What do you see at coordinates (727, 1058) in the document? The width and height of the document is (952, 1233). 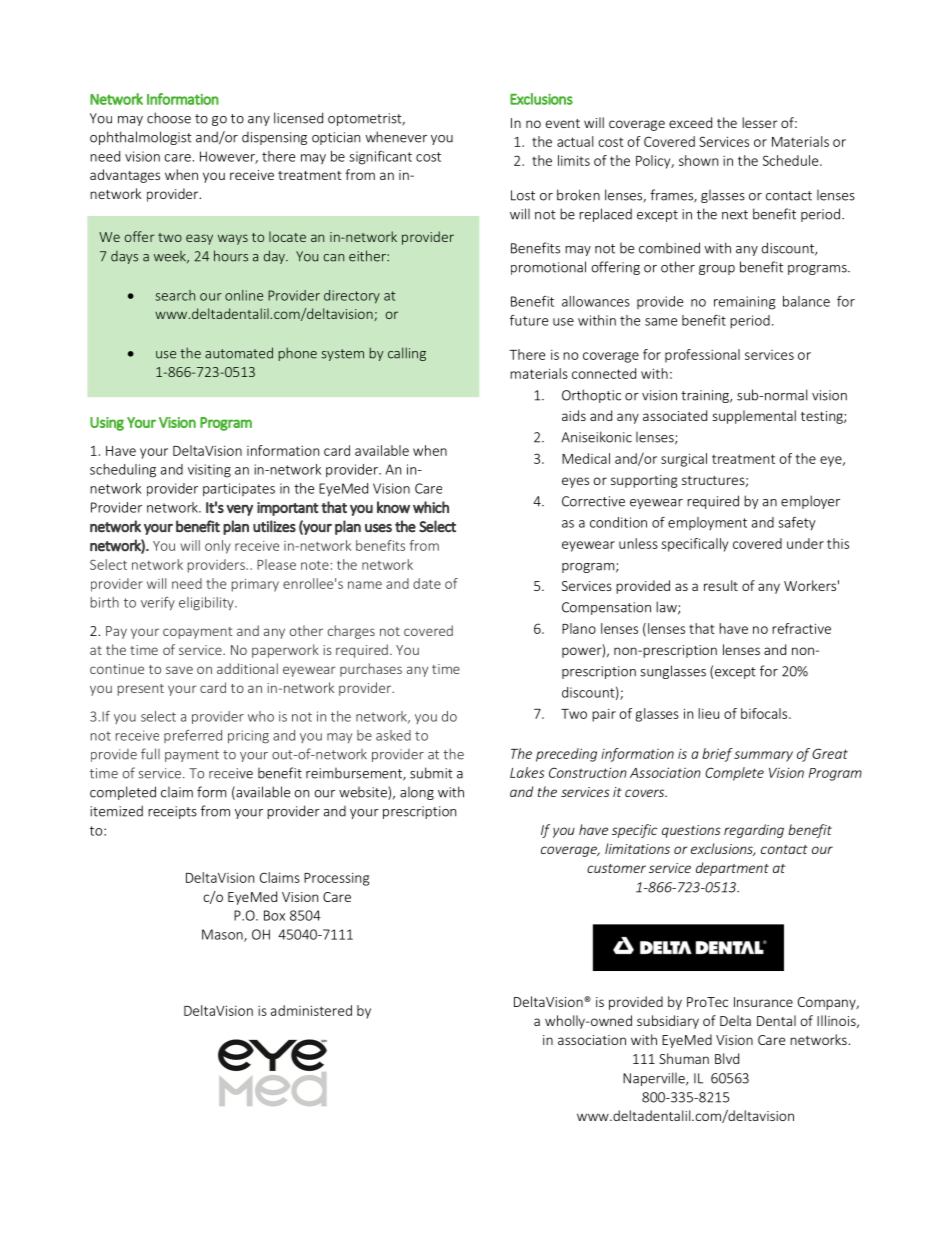 I see `Blvd` at bounding box center [727, 1058].
